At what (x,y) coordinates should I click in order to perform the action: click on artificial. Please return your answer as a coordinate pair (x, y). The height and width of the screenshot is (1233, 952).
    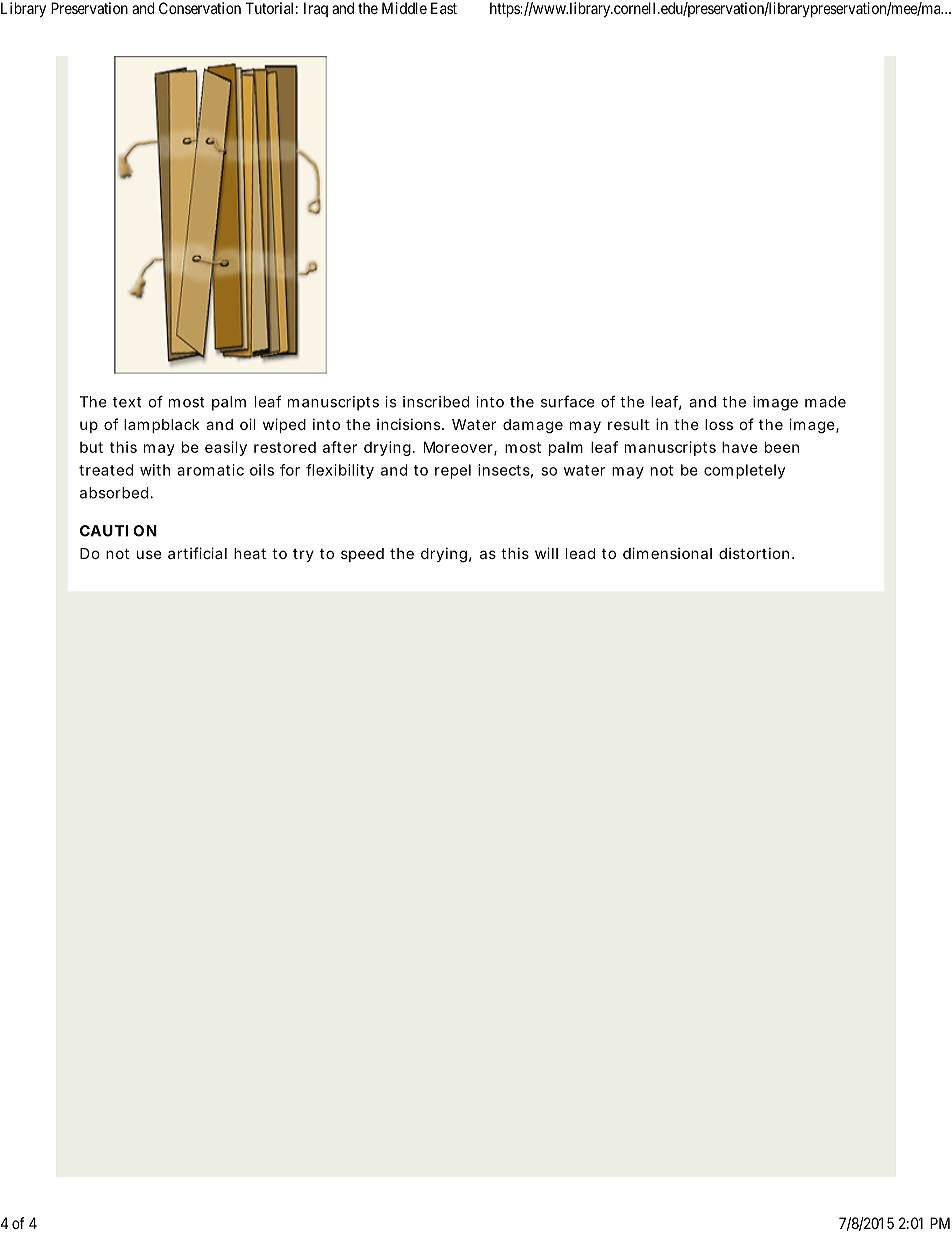
    Looking at the image, I should click on (197, 553).
